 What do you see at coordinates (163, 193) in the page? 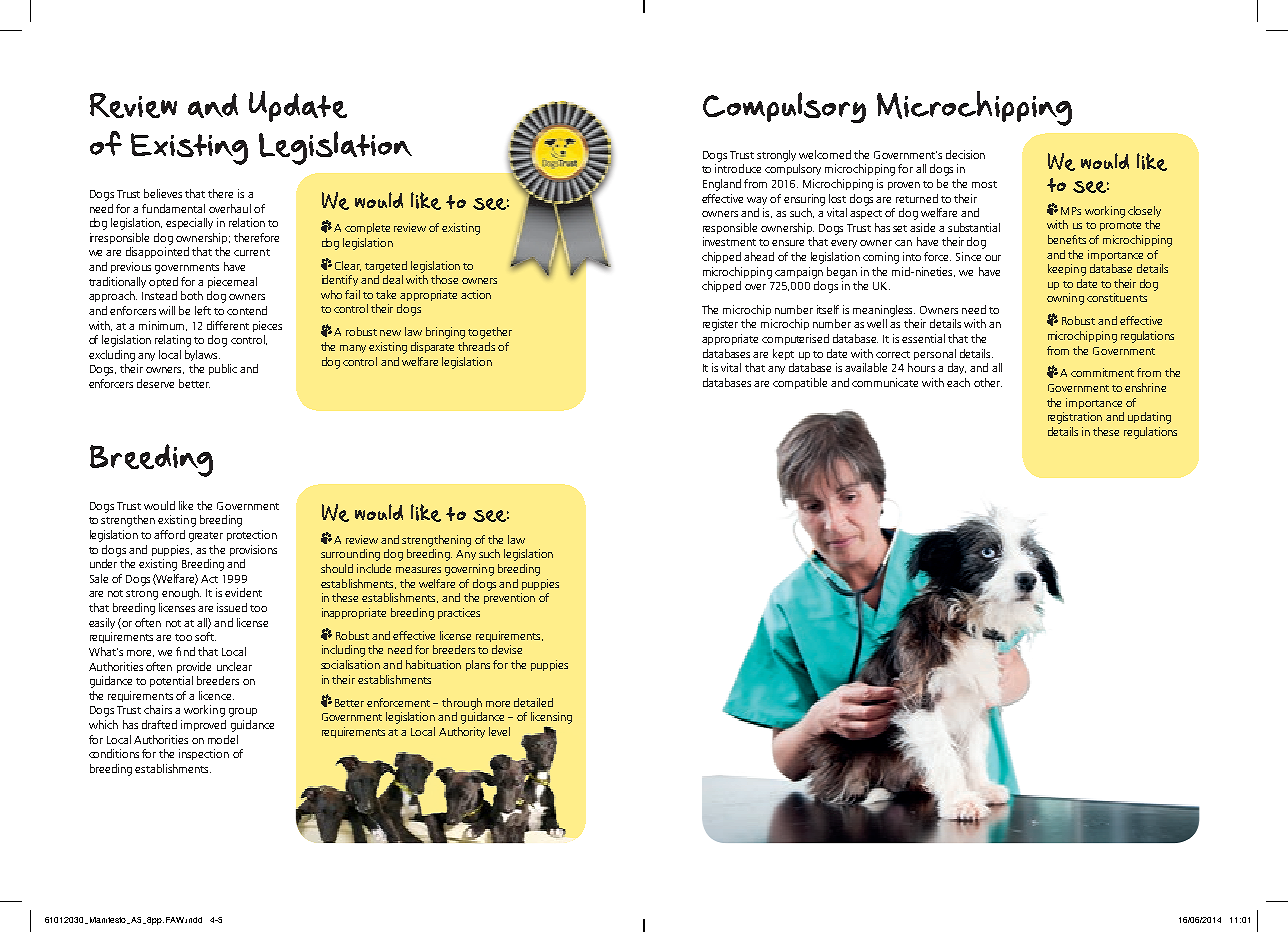
I see `believes` at bounding box center [163, 193].
